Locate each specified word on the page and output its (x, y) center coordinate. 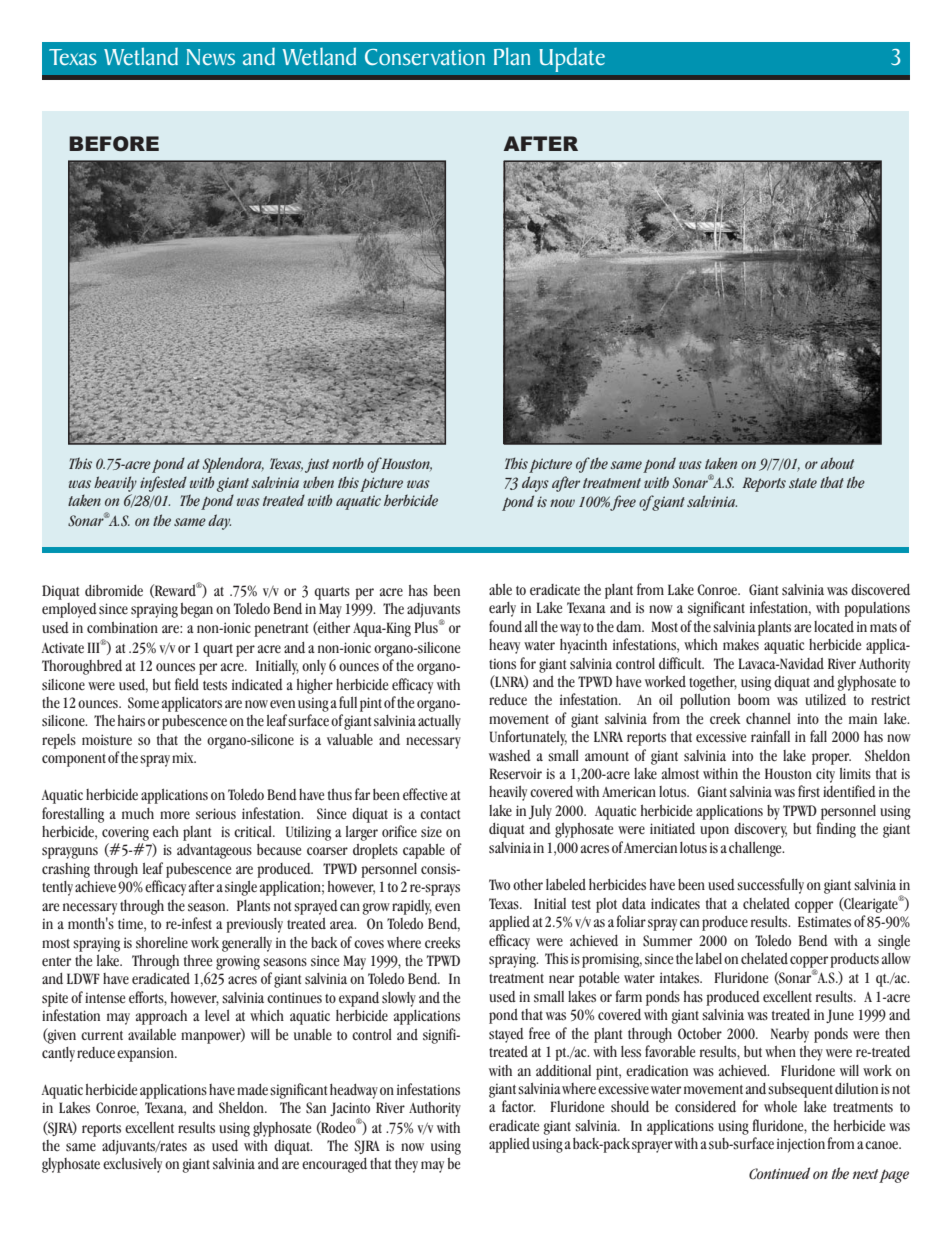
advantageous (214, 851)
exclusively (132, 1165)
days (535, 484)
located (834, 626)
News (210, 57)
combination (122, 627)
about (837, 463)
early (502, 609)
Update (572, 60)
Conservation (425, 57)
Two (499, 884)
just (317, 465)
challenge (756, 849)
